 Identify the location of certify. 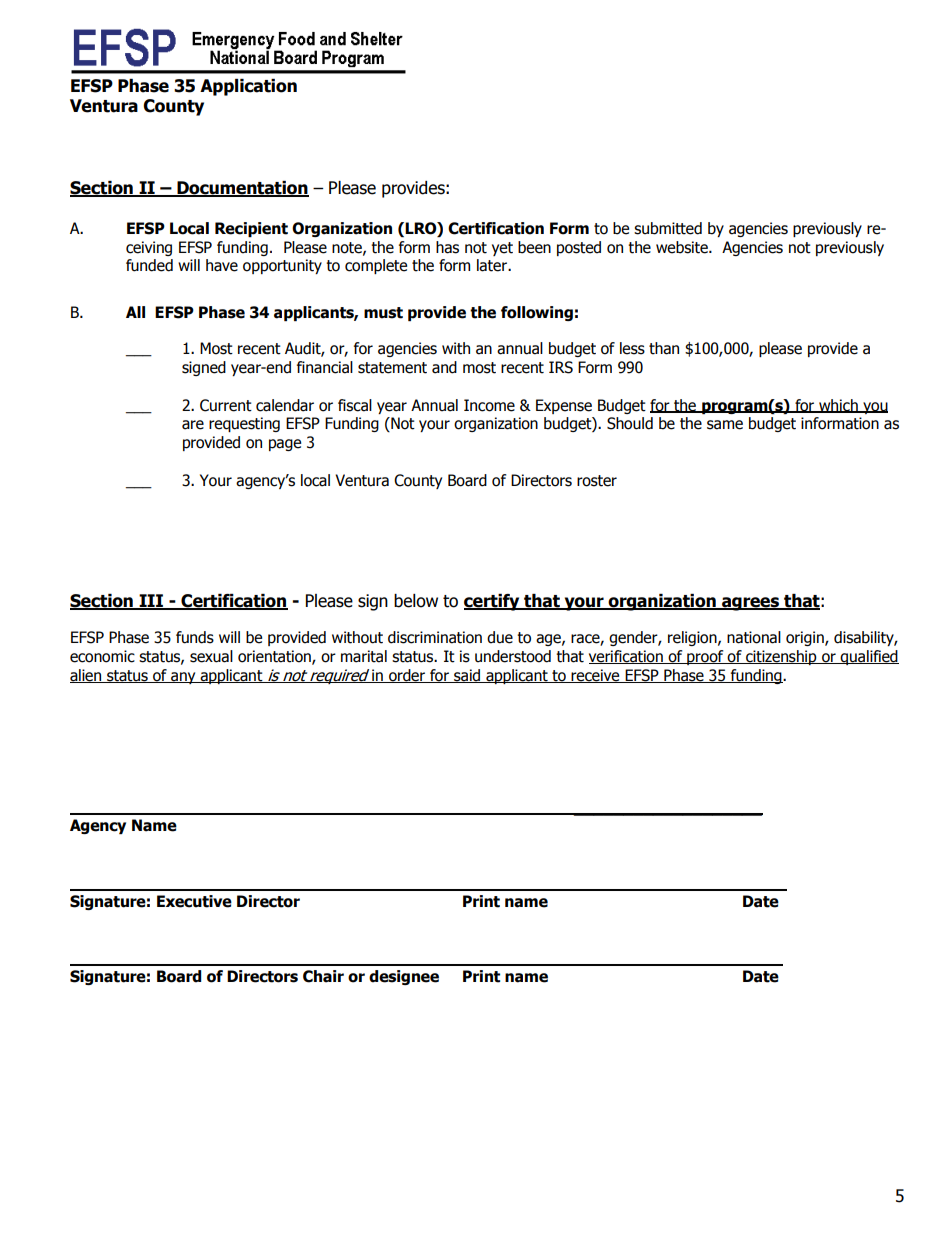
(493, 602).
